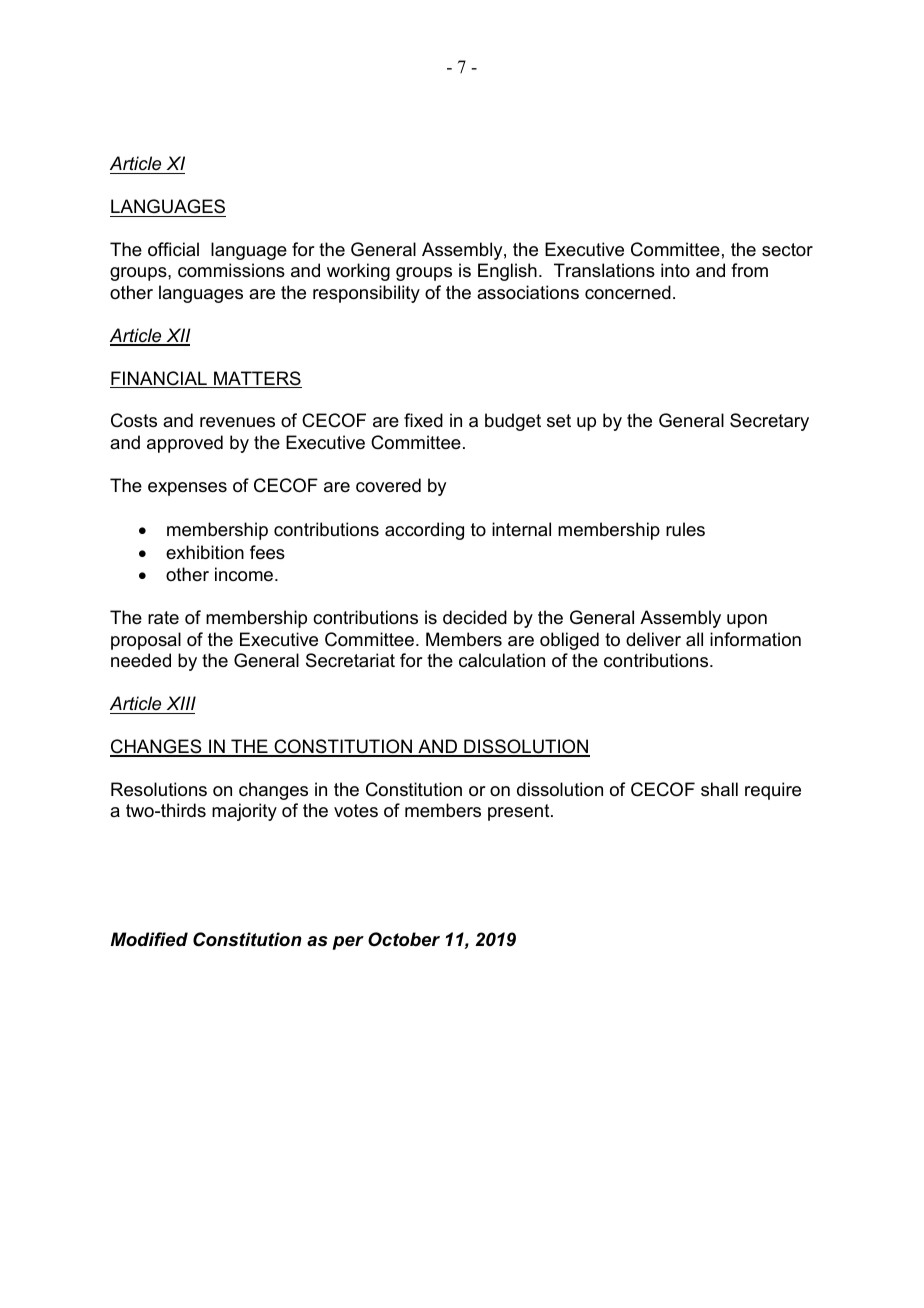  Describe the element at coordinates (404, 939) in the screenshot. I see `October` at that location.
